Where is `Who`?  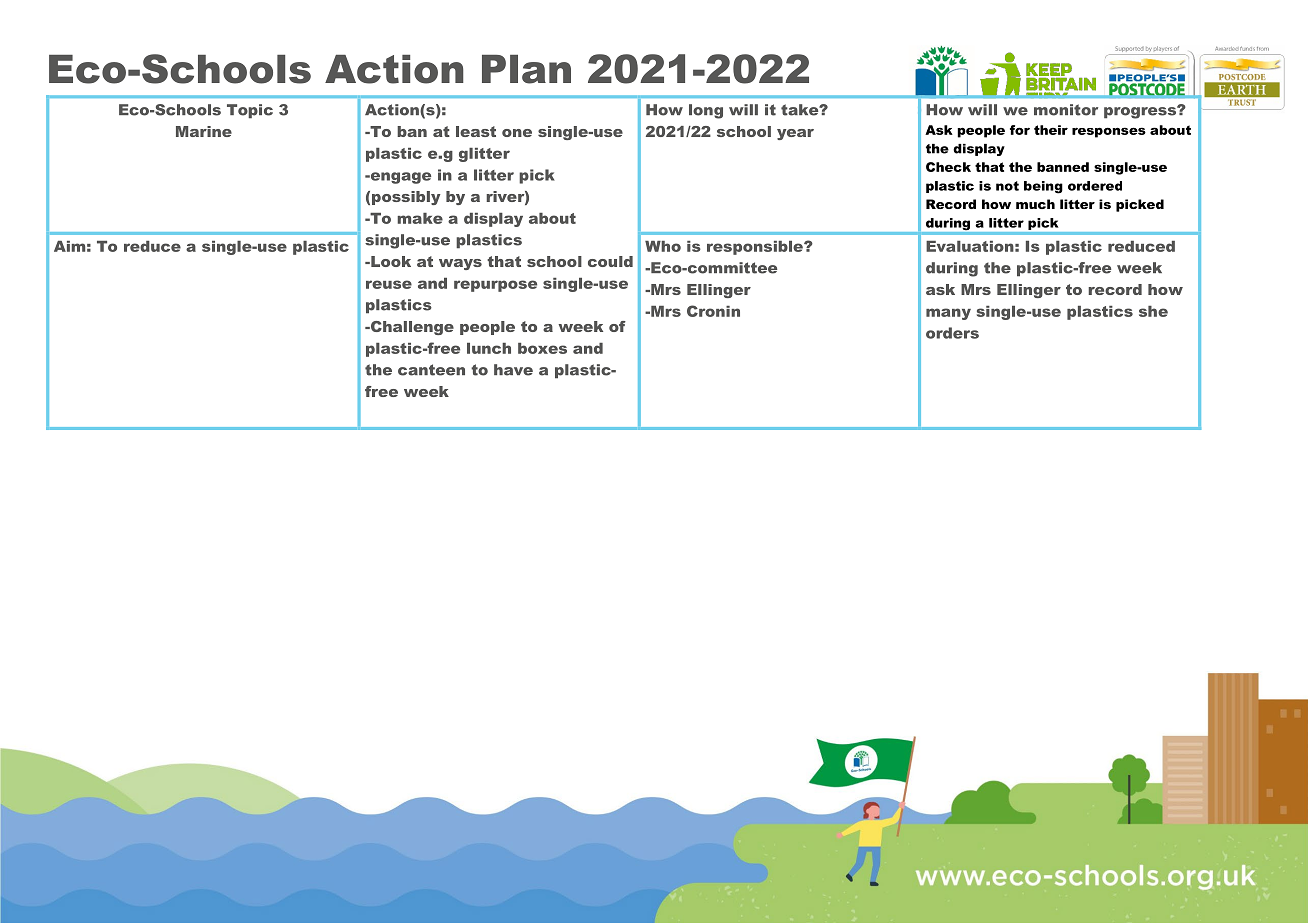 Who is located at coordinates (663, 246).
